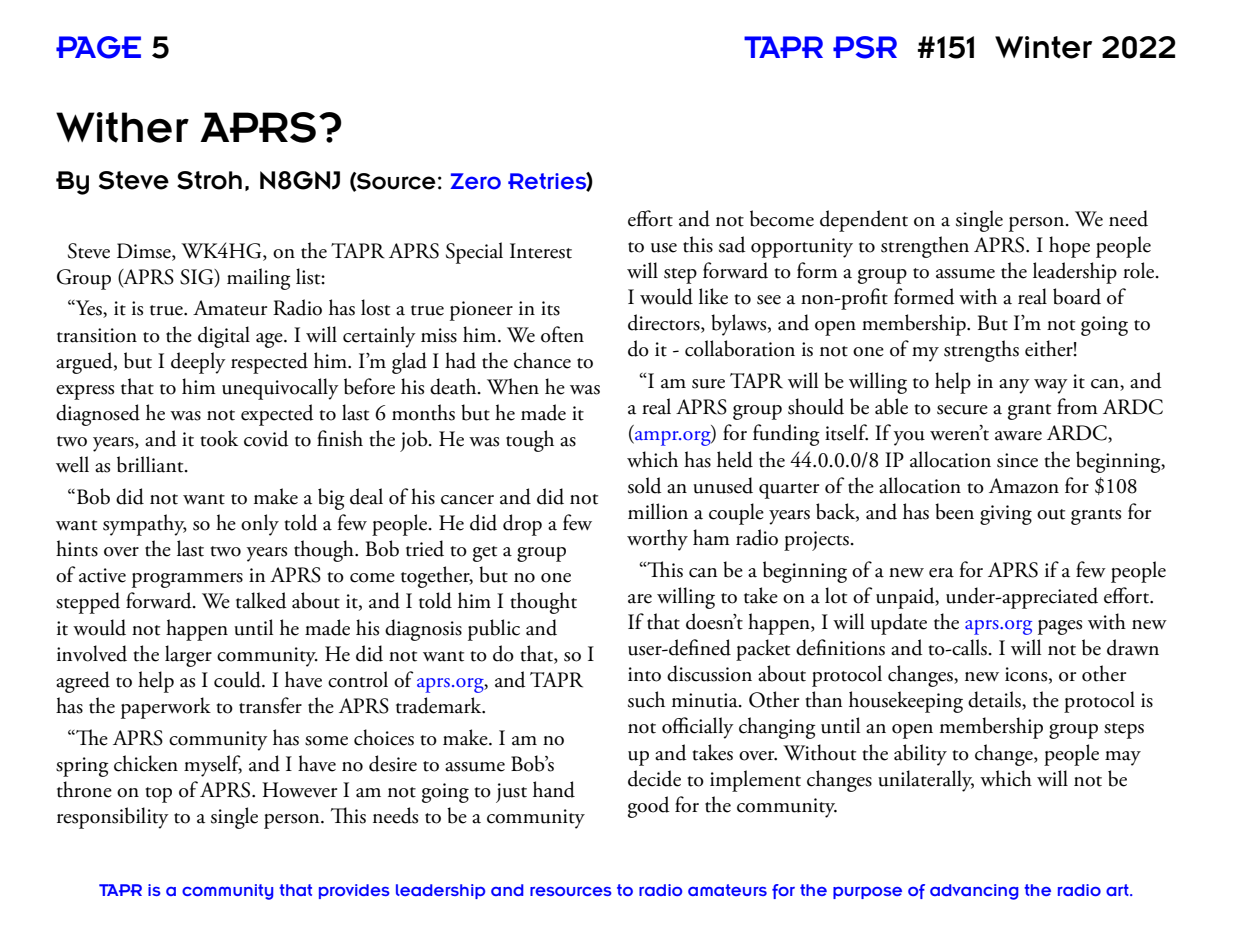 The width and height of the screenshot is (1233, 952). What do you see at coordinates (1017, 460) in the screenshot?
I see `since` at bounding box center [1017, 460].
